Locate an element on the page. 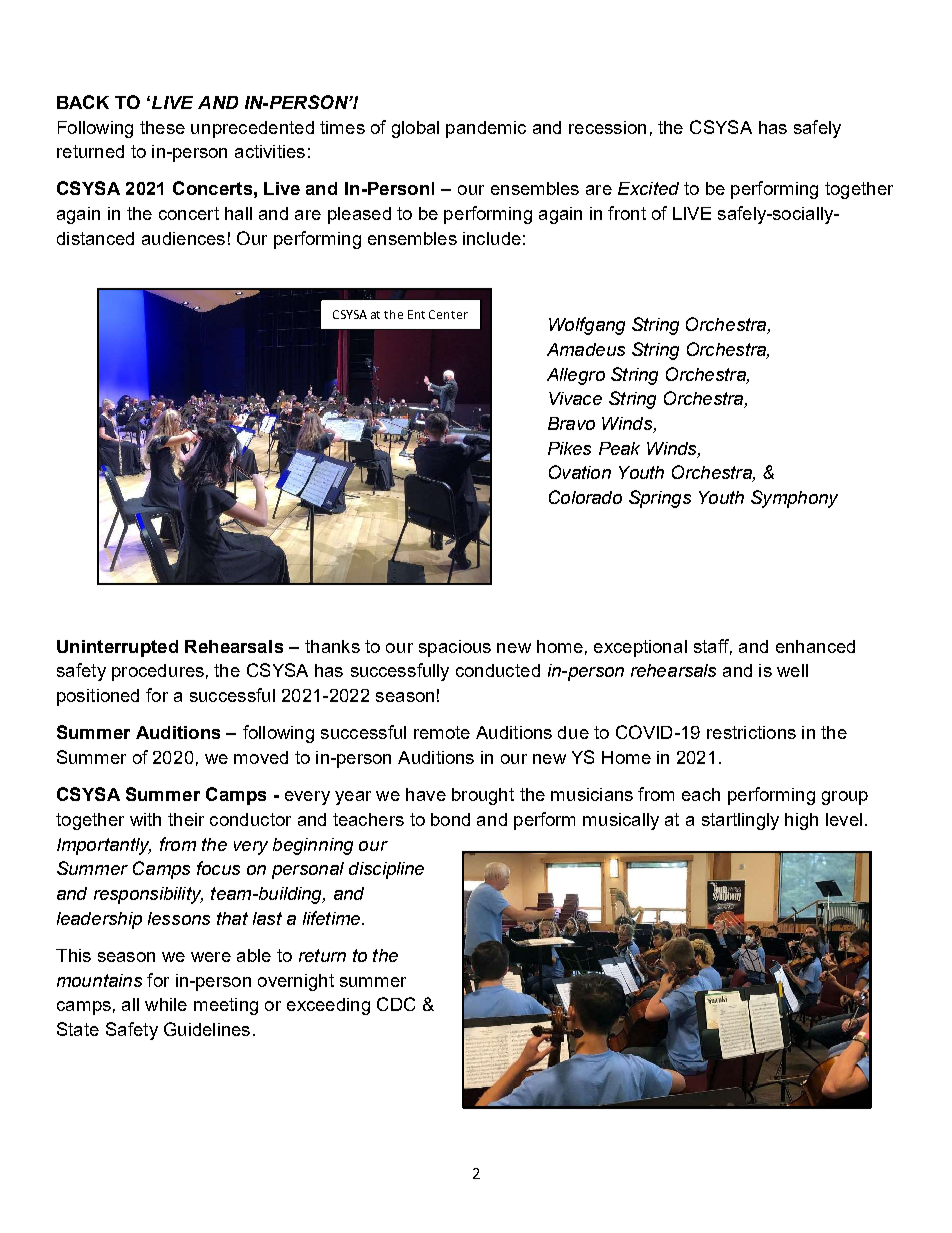 Image resolution: width=952 pixels, height=1233 pixels. Symphony is located at coordinates (794, 499).
